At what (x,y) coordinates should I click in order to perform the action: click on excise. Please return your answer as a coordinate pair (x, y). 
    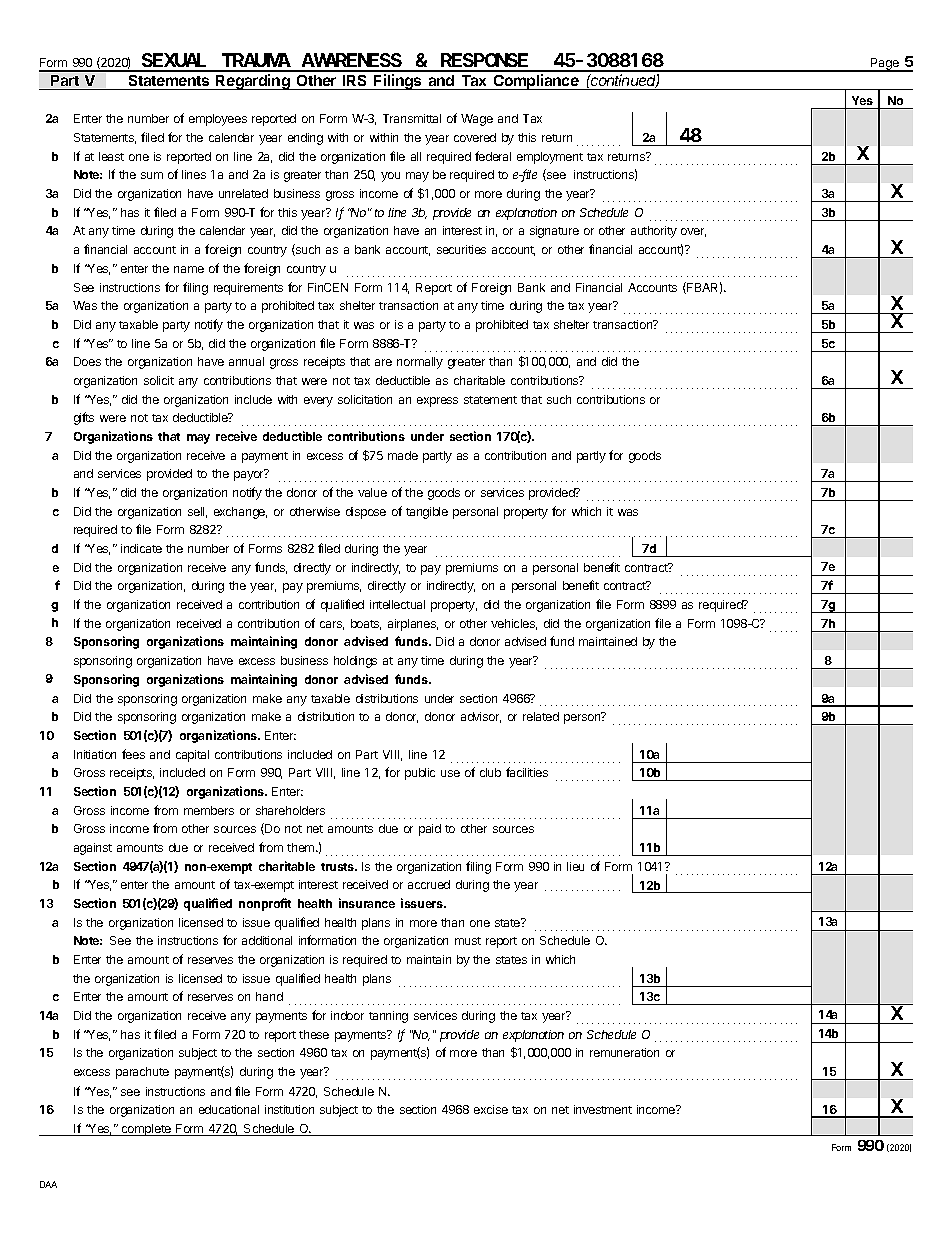
    Looking at the image, I should click on (491, 1109).
